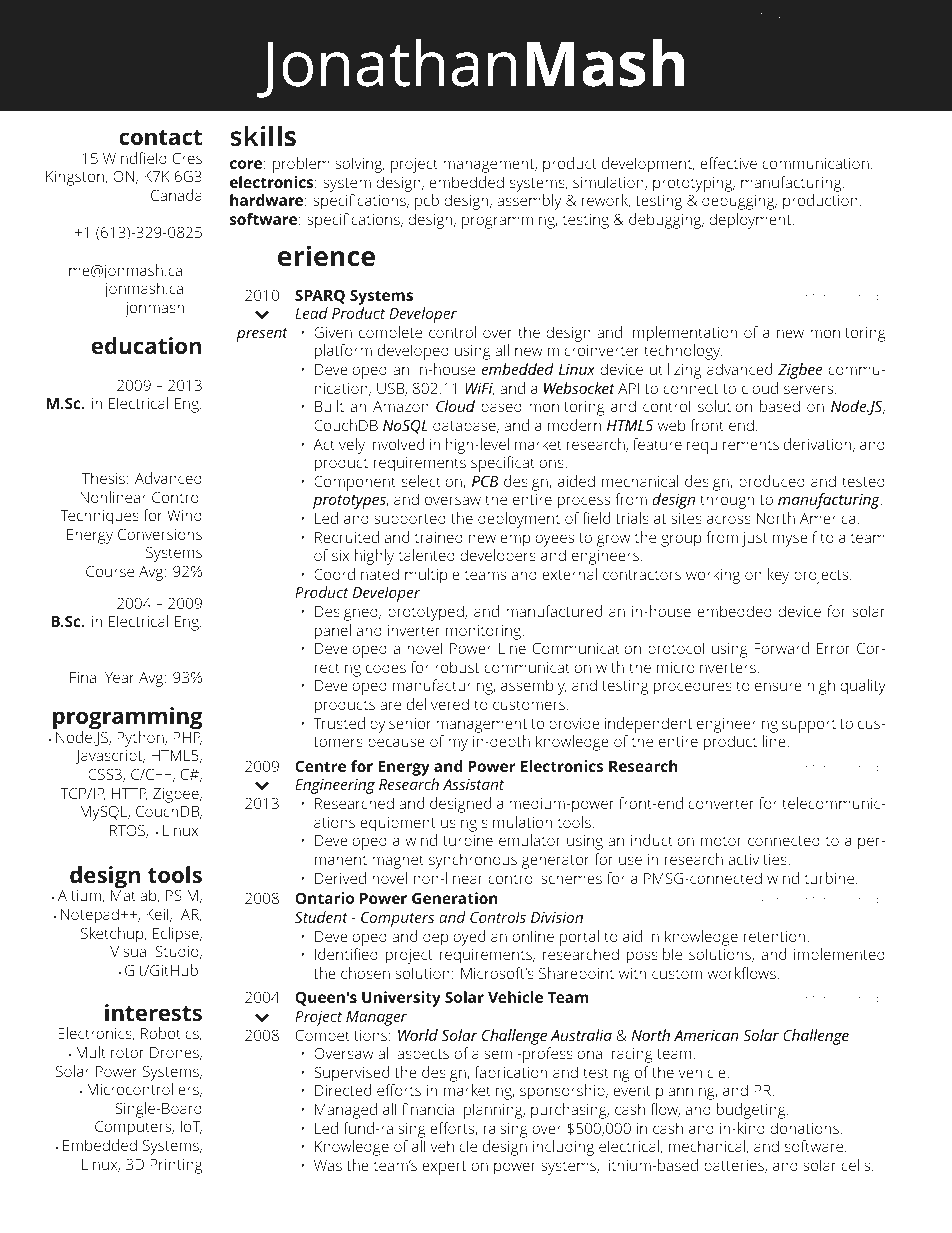  Describe the element at coordinates (160, 137) in the page. I see `contact` at that location.
